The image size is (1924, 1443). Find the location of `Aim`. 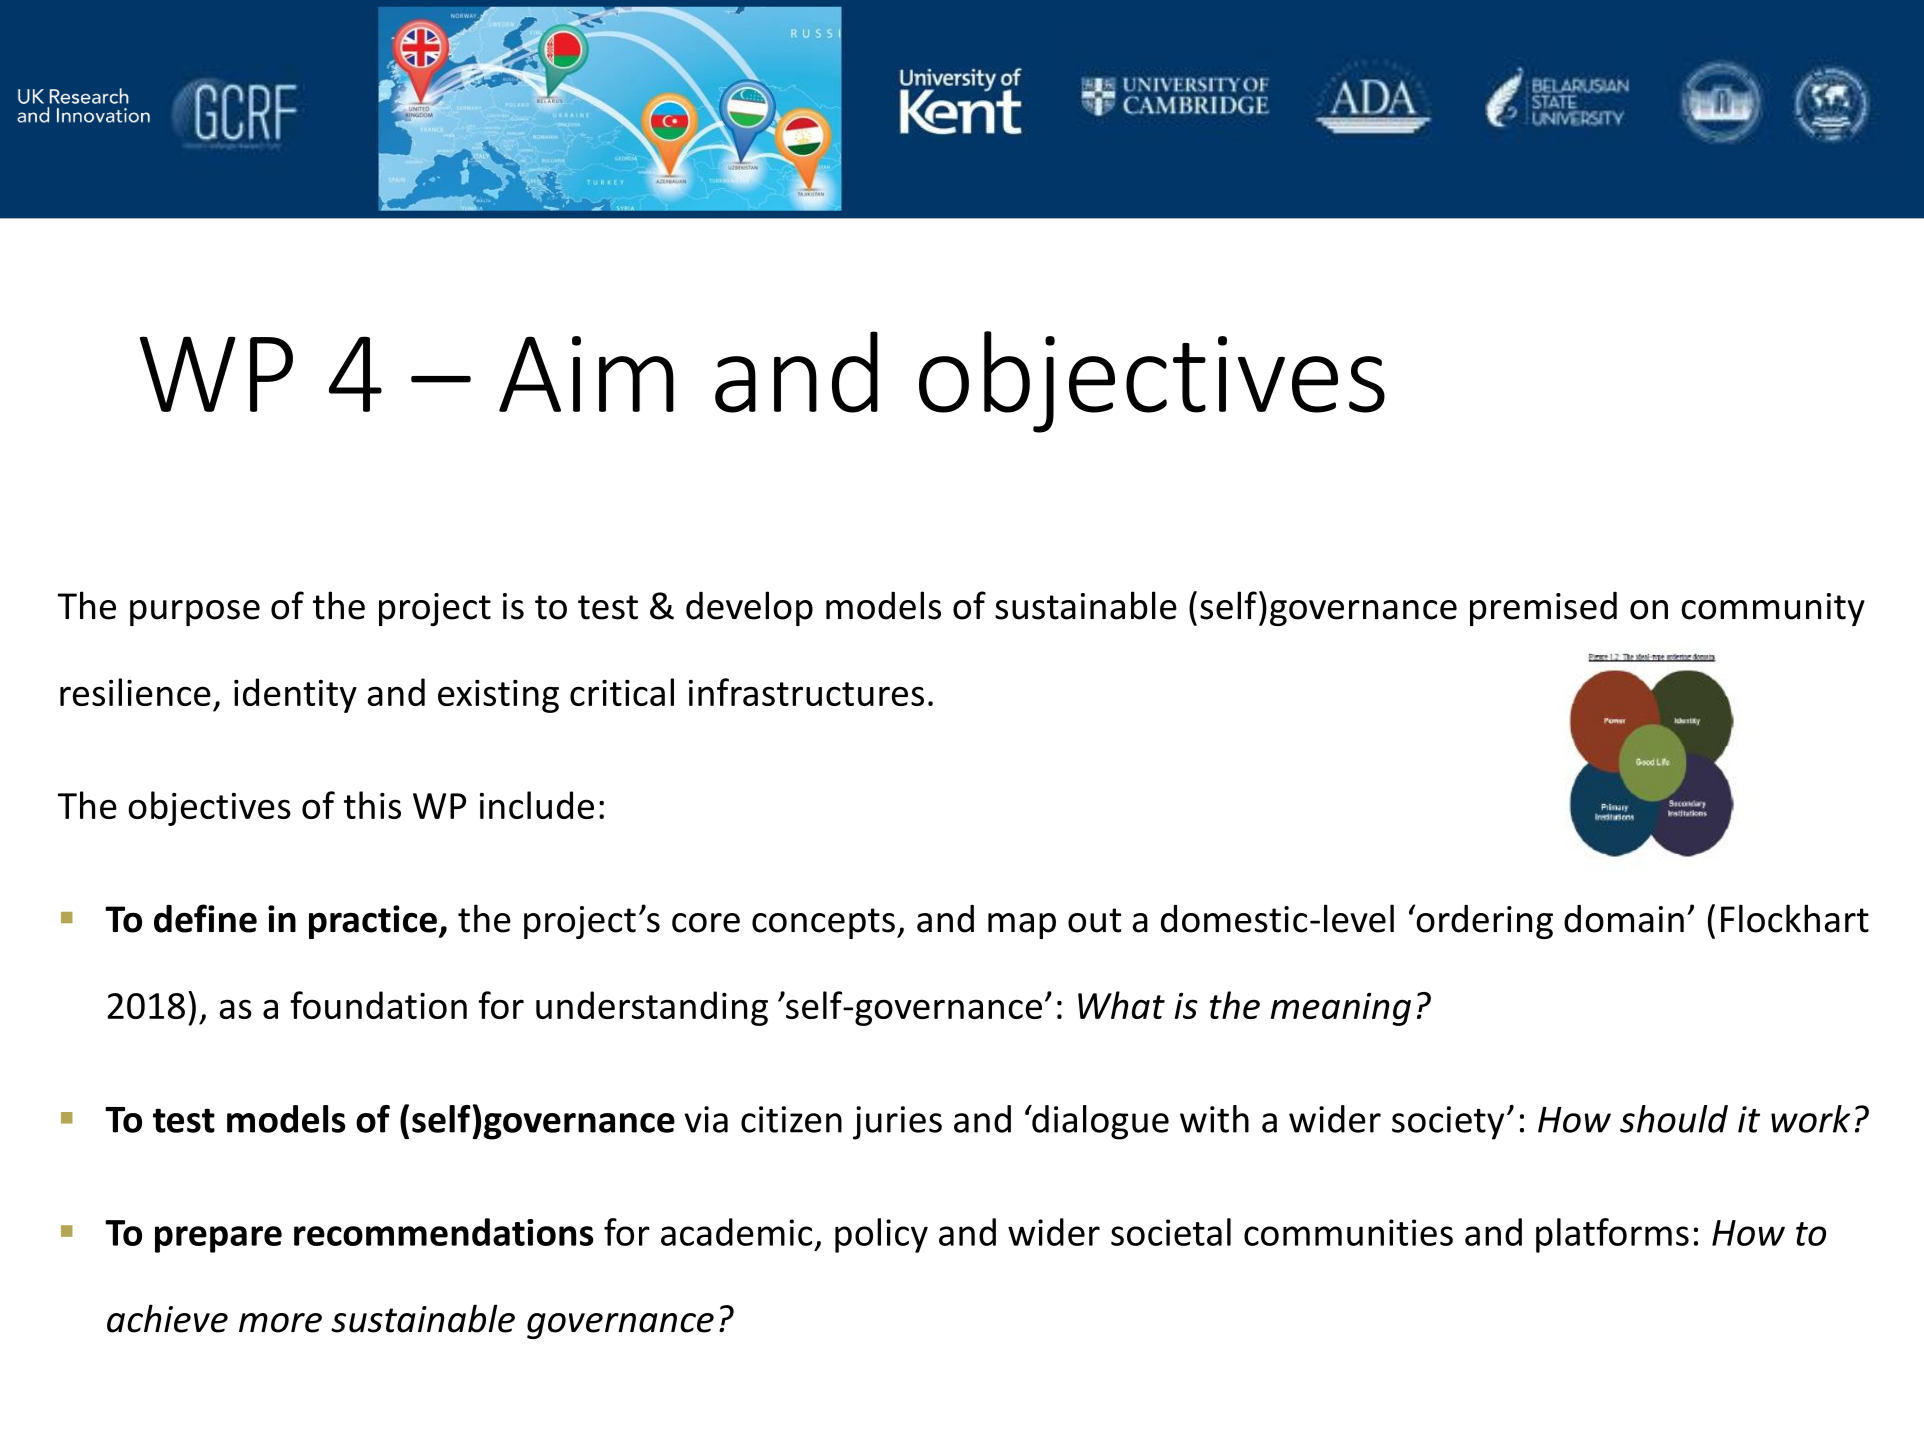

Aim is located at coordinates (586, 374).
